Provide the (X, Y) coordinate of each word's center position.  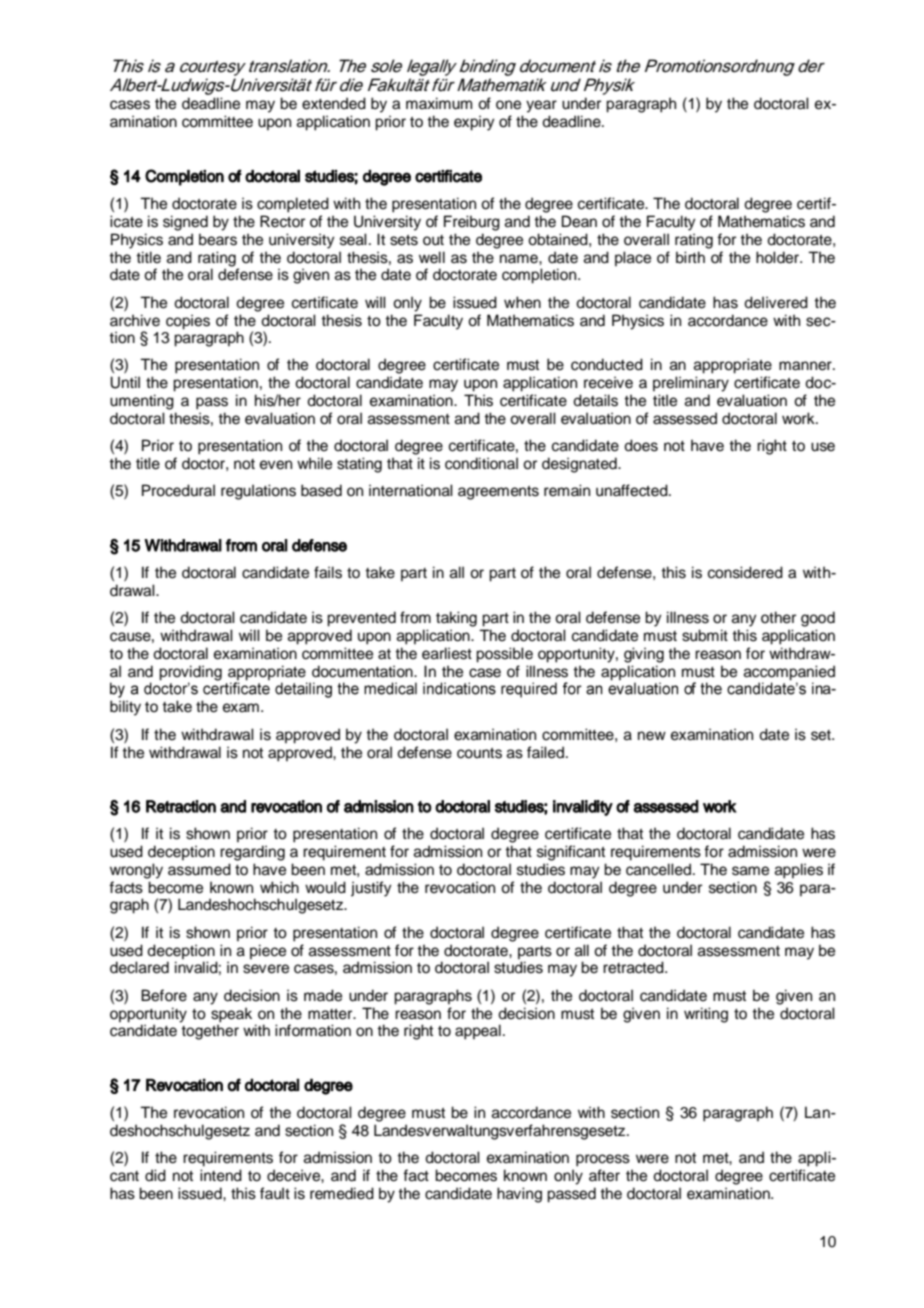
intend (221, 1175)
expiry (474, 123)
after (604, 1175)
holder (778, 257)
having (519, 1195)
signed (185, 223)
